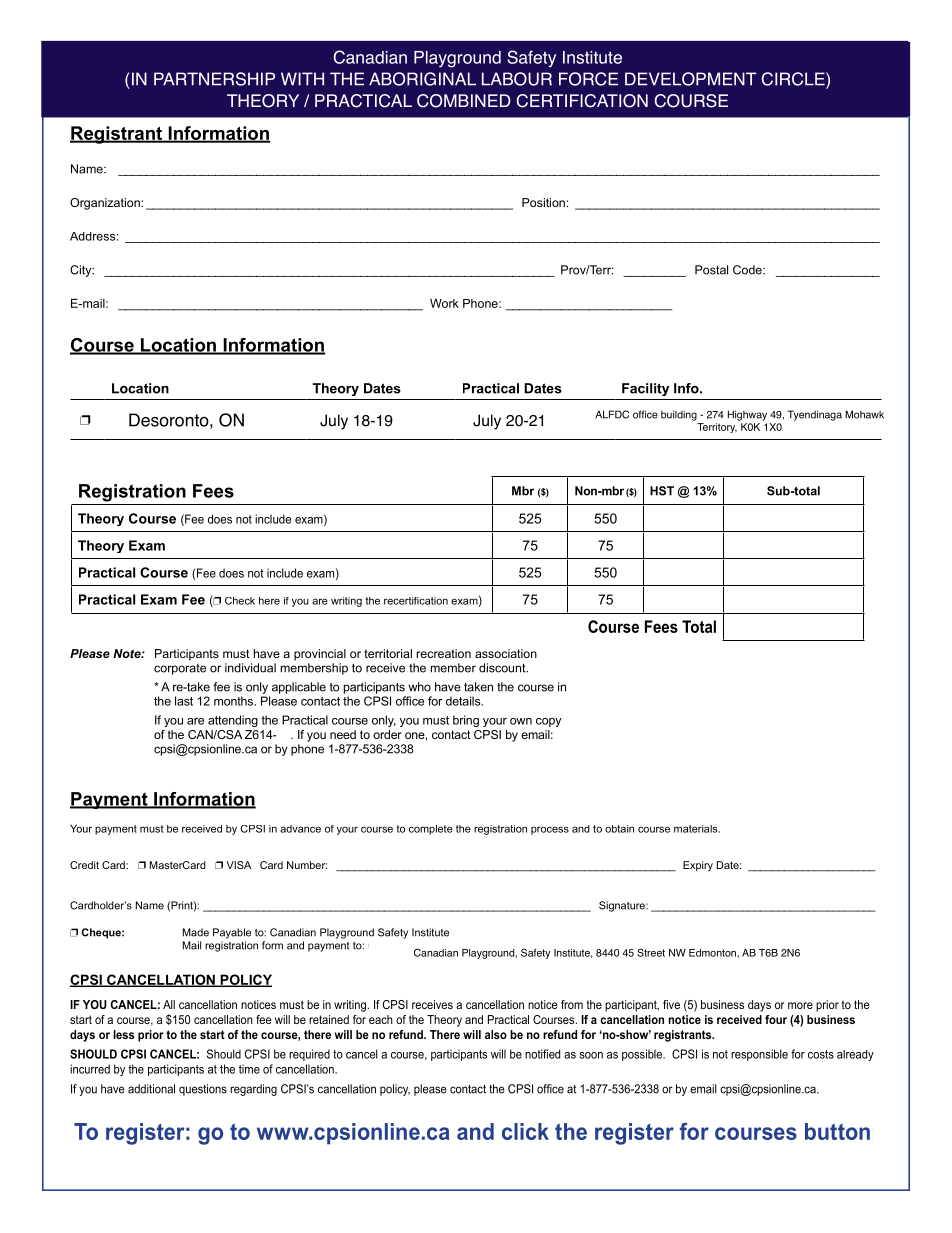  I want to click on Highway, so click(747, 415).
